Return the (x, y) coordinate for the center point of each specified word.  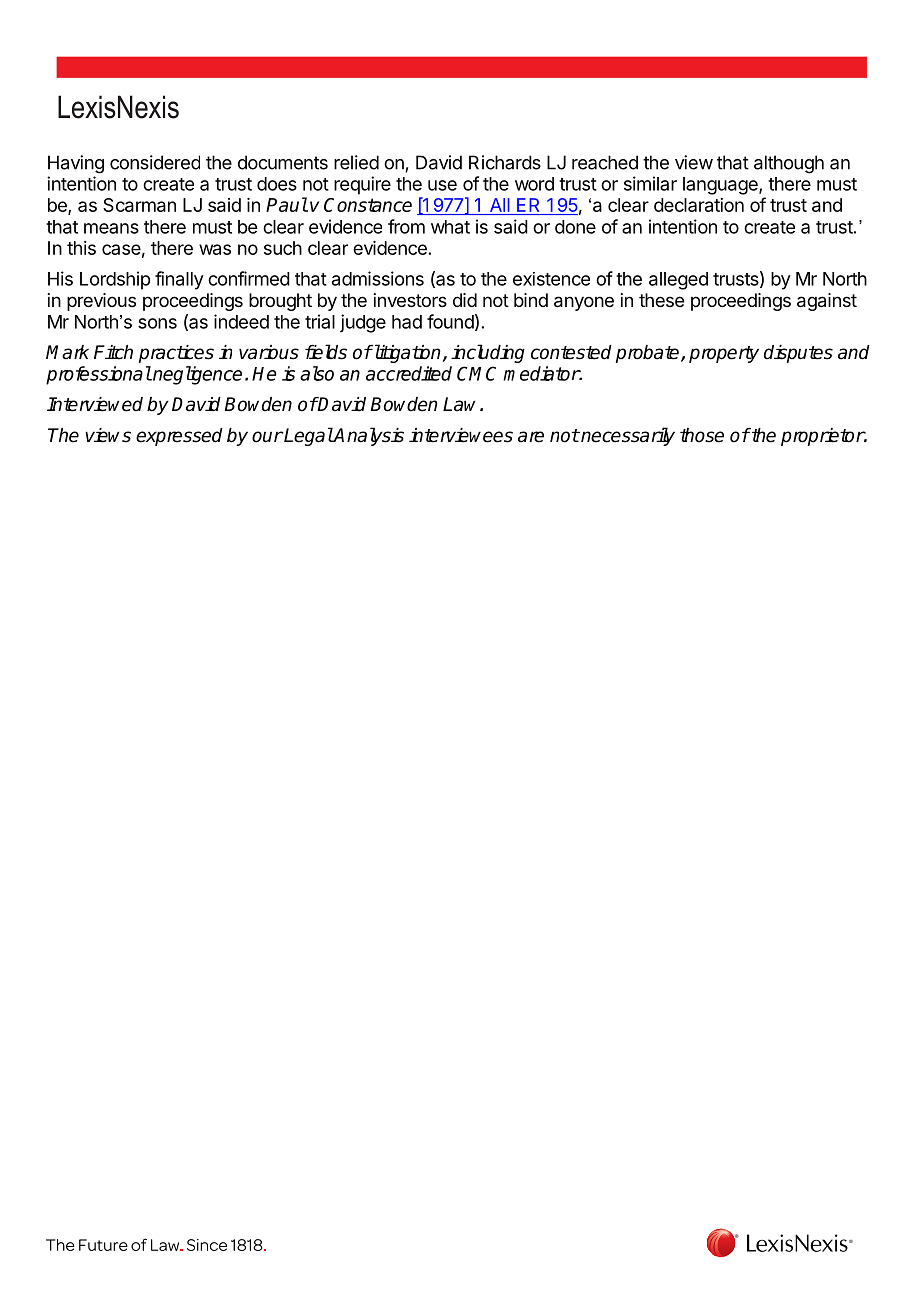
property (724, 354)
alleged (678, 281)
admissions (378, 278)
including (488, 353)
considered (155, 162)
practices (176, 354)
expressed (179, 437)
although (789, 164)
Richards (505, 162)
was (215, 249)
